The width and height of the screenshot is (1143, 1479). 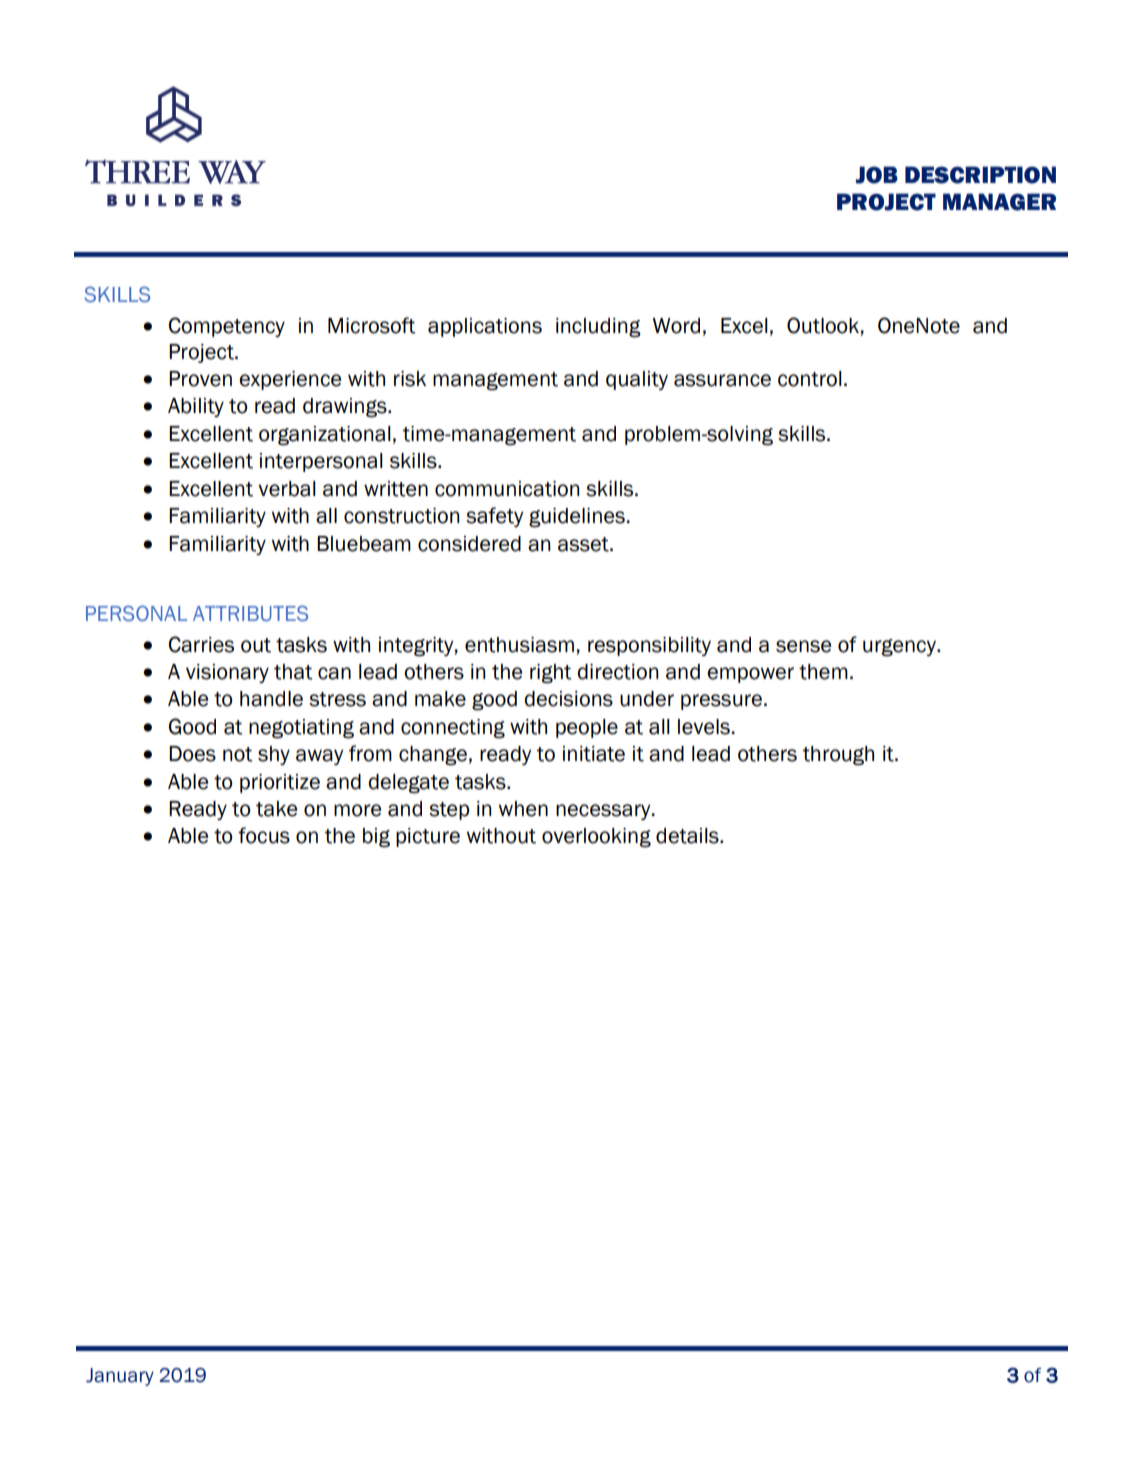 I want to click on focus, so click(x=264, y=835).
